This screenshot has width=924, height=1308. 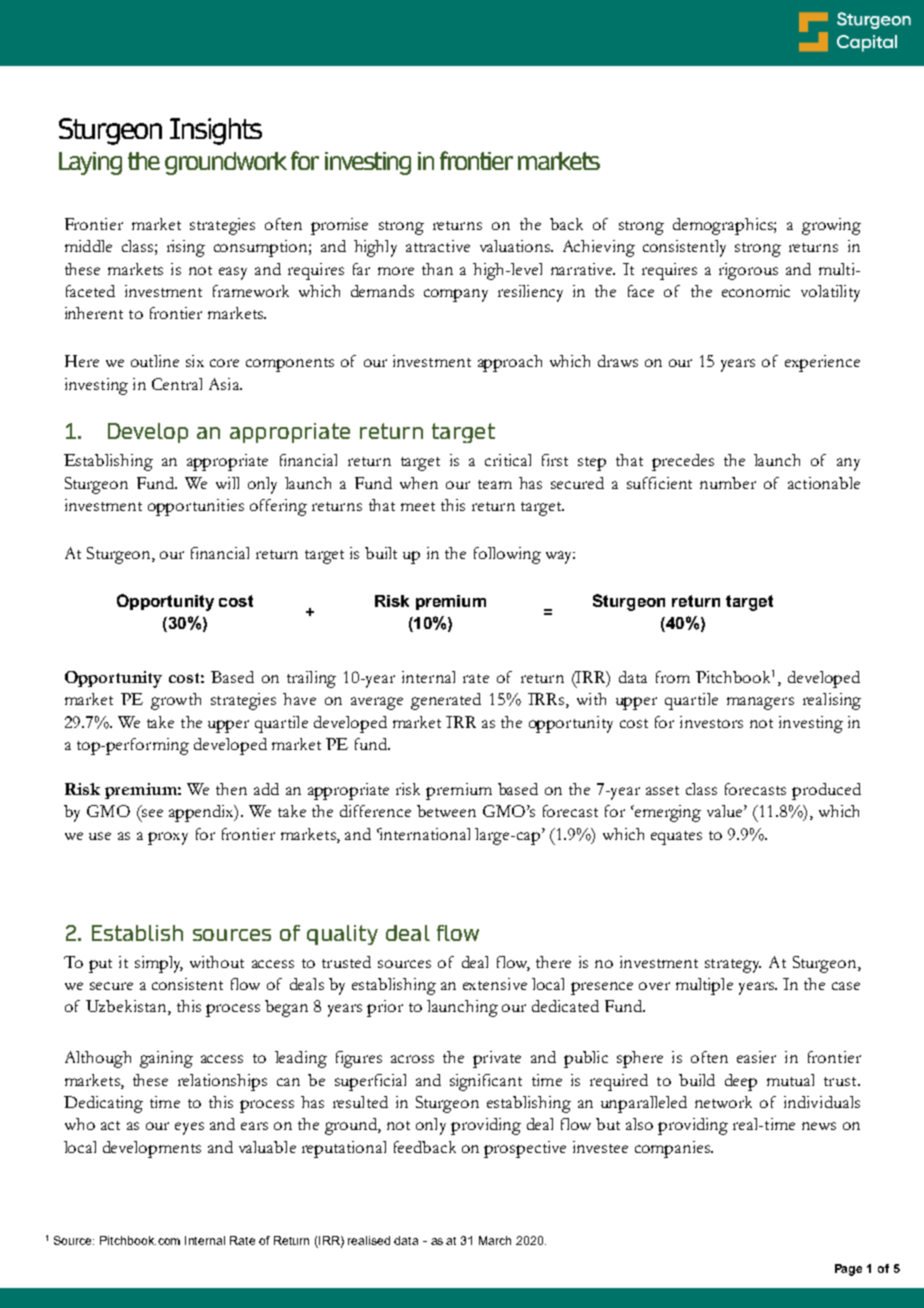 What do you see at coordinates (196, 507) in the screenshot?
I see `opportunities` at bounding box center [196, 507].
